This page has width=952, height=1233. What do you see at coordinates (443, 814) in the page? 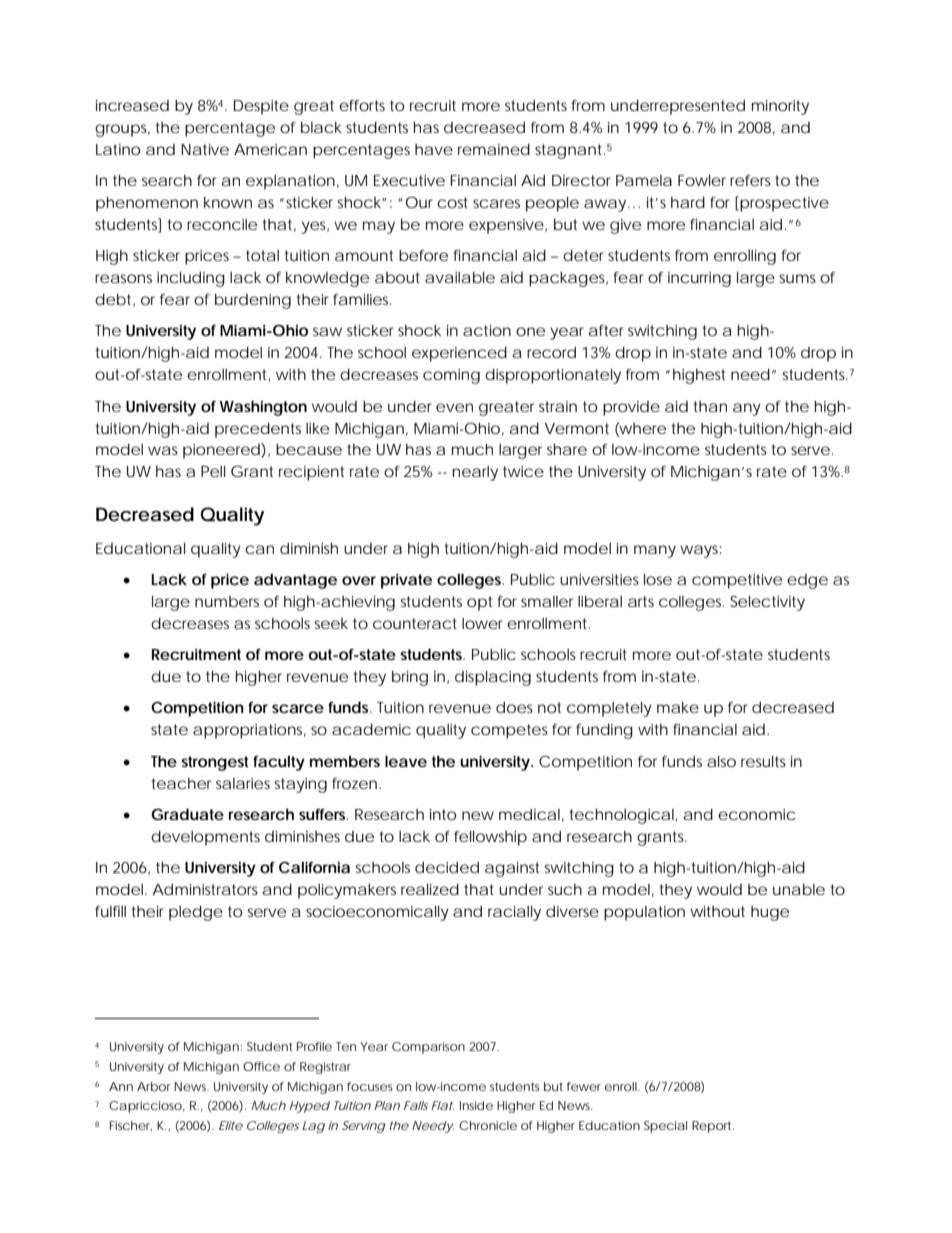
I see `into` at bounding box center [443, 814].
